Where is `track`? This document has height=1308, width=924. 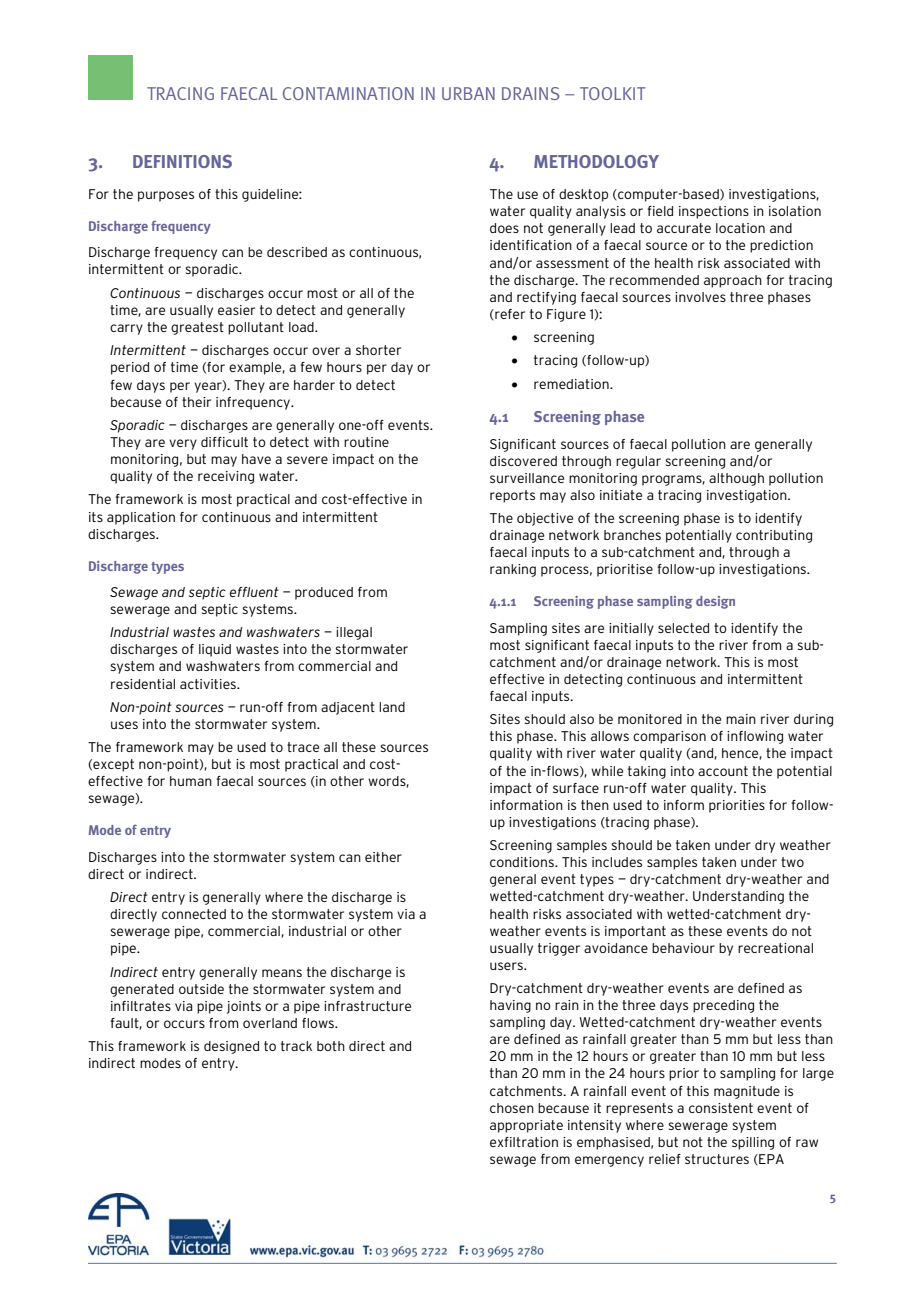 track is located at coordinates (296, 1046).
